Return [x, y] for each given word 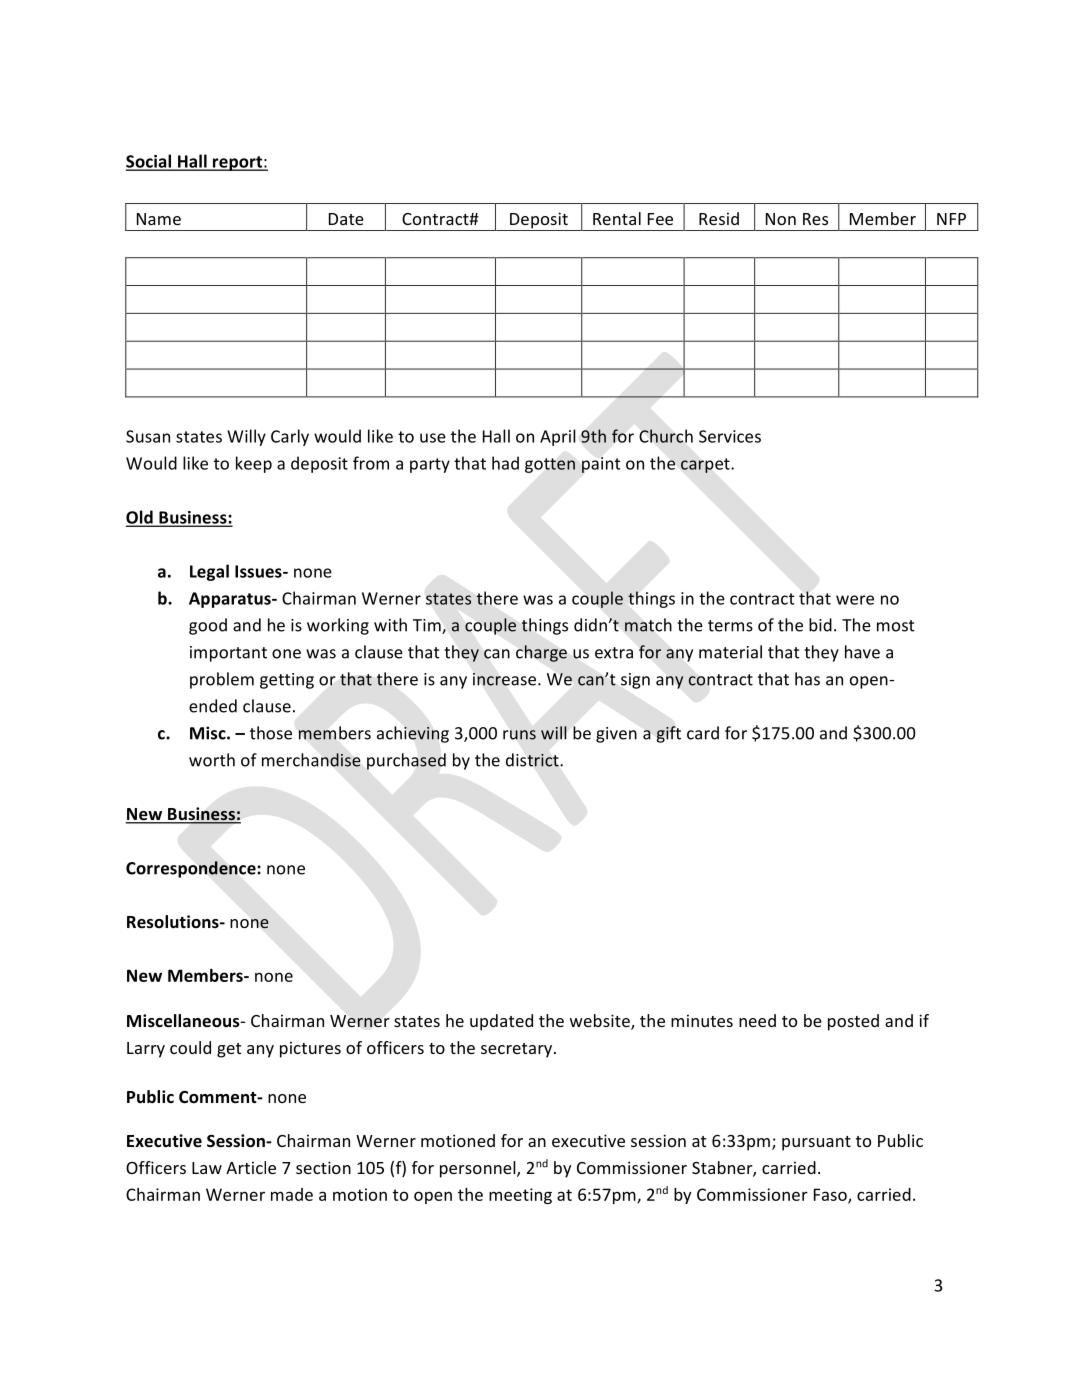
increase [506, 679]
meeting [520, 1196]
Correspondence [192, 869]
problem [222, 680]
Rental [617, 218]
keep [254, 464]
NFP [951, 219]
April [558, 437]
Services [730, 436]
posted [853, 1022]
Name [159, 219]
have [862, 652]
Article [251, 1167]
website [601, 1022]
